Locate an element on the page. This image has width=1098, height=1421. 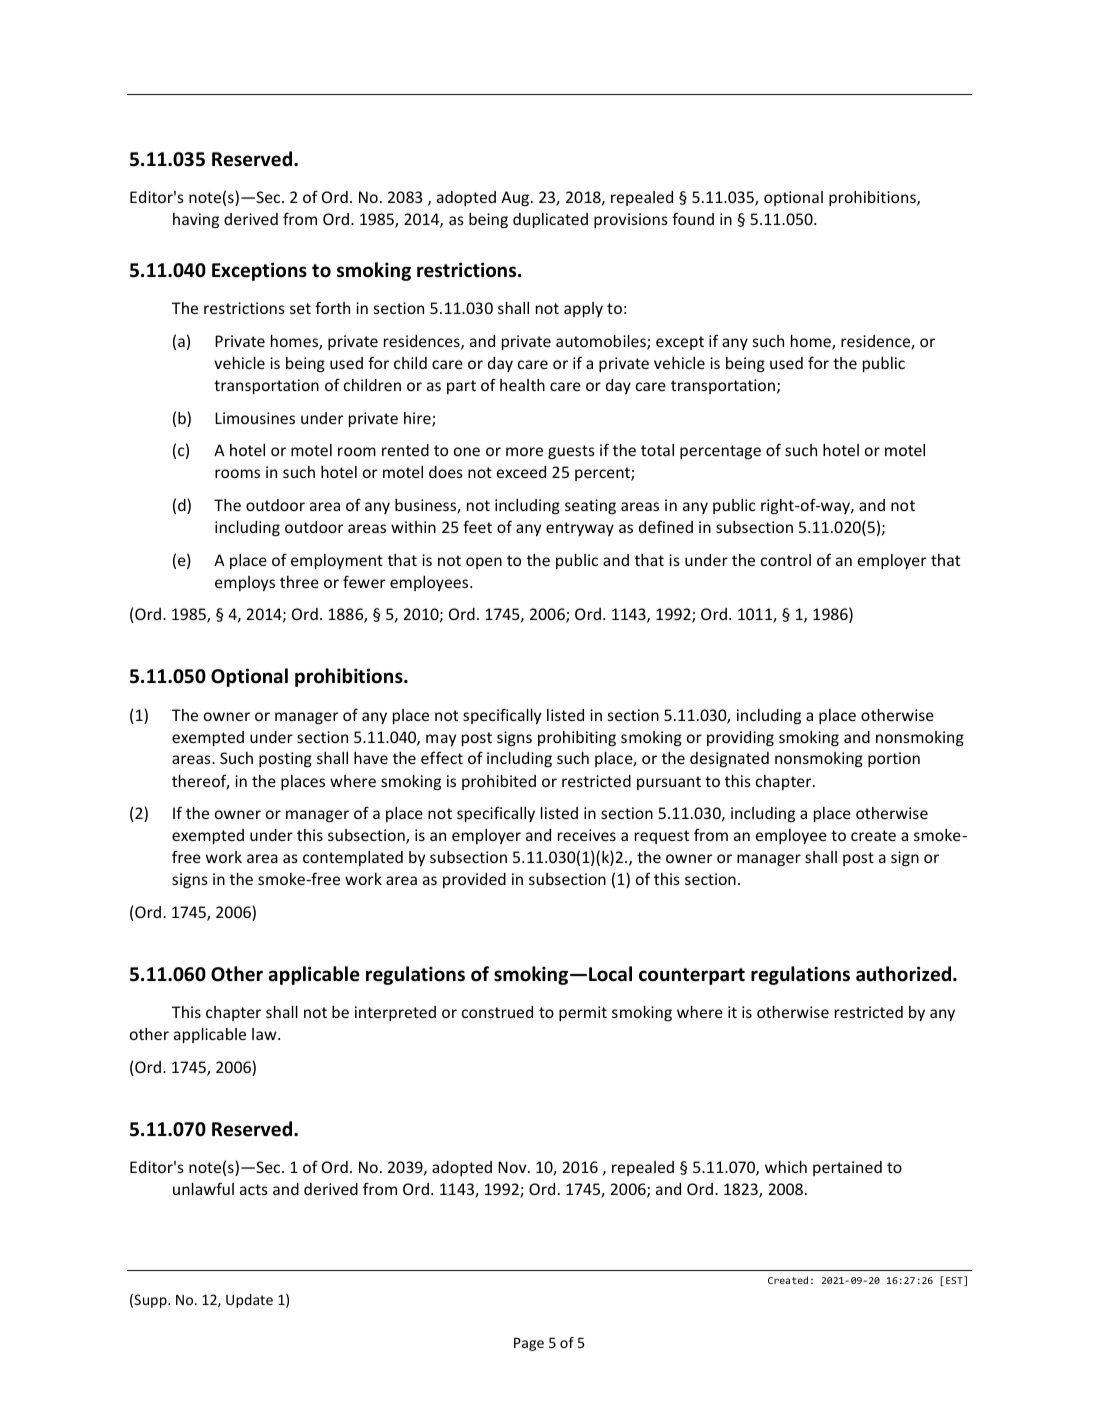
having is located at coordinates (196, 220).
